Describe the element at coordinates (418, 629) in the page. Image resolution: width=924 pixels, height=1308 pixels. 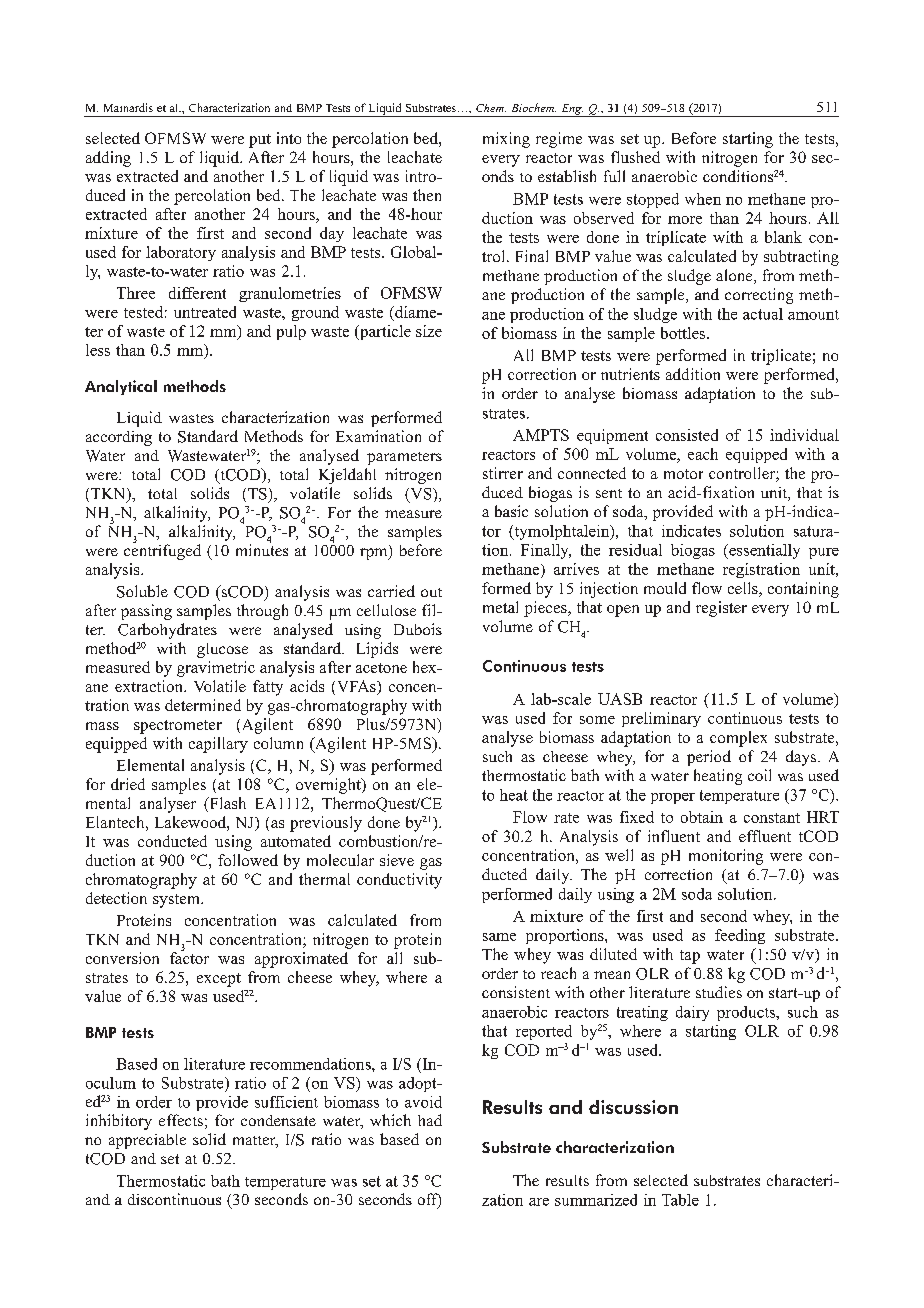
I see `Dubois` at that location.
